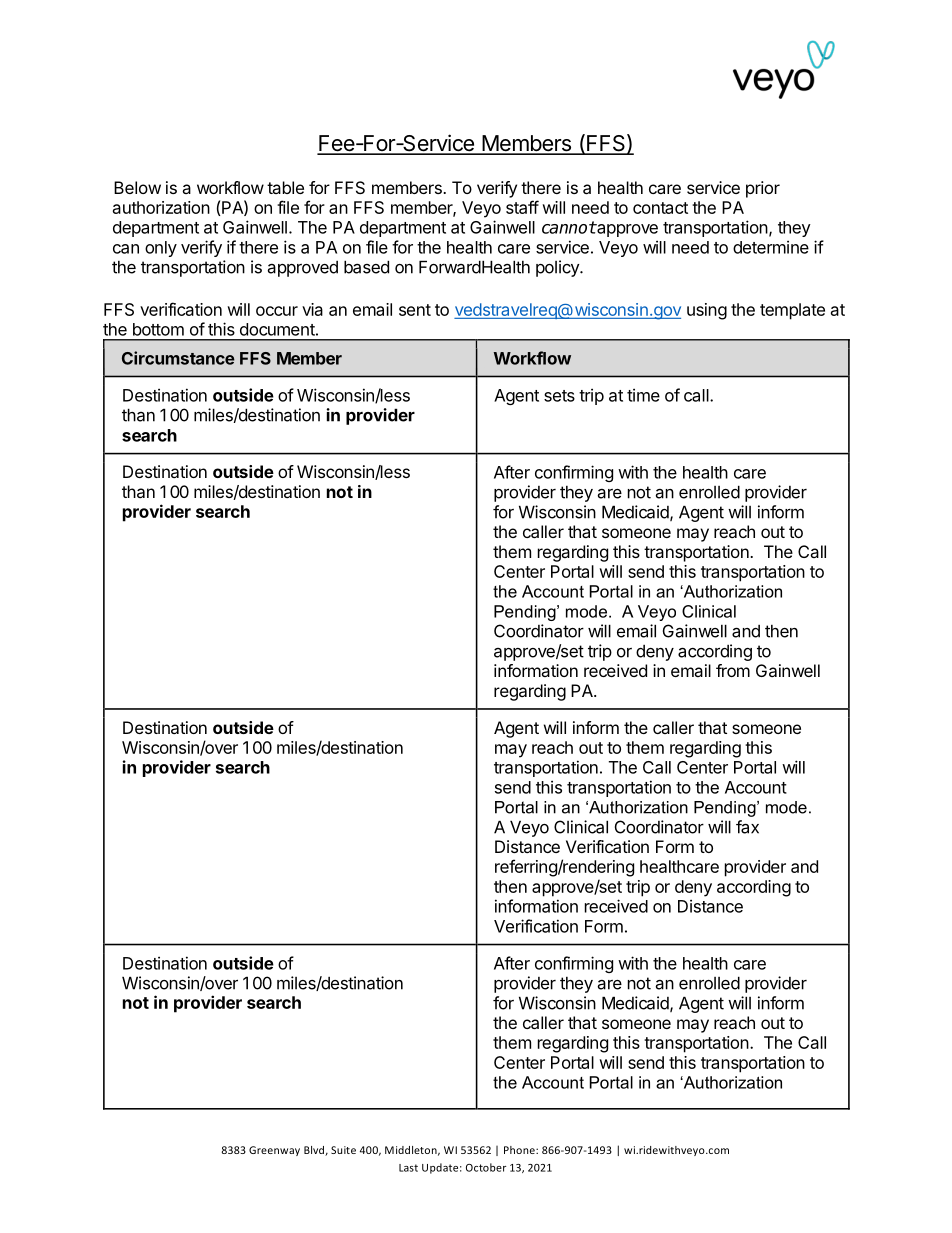  What do you see at coordinates (522, 207) in the image?
I see `staff` at bounding box center [522, 207].
